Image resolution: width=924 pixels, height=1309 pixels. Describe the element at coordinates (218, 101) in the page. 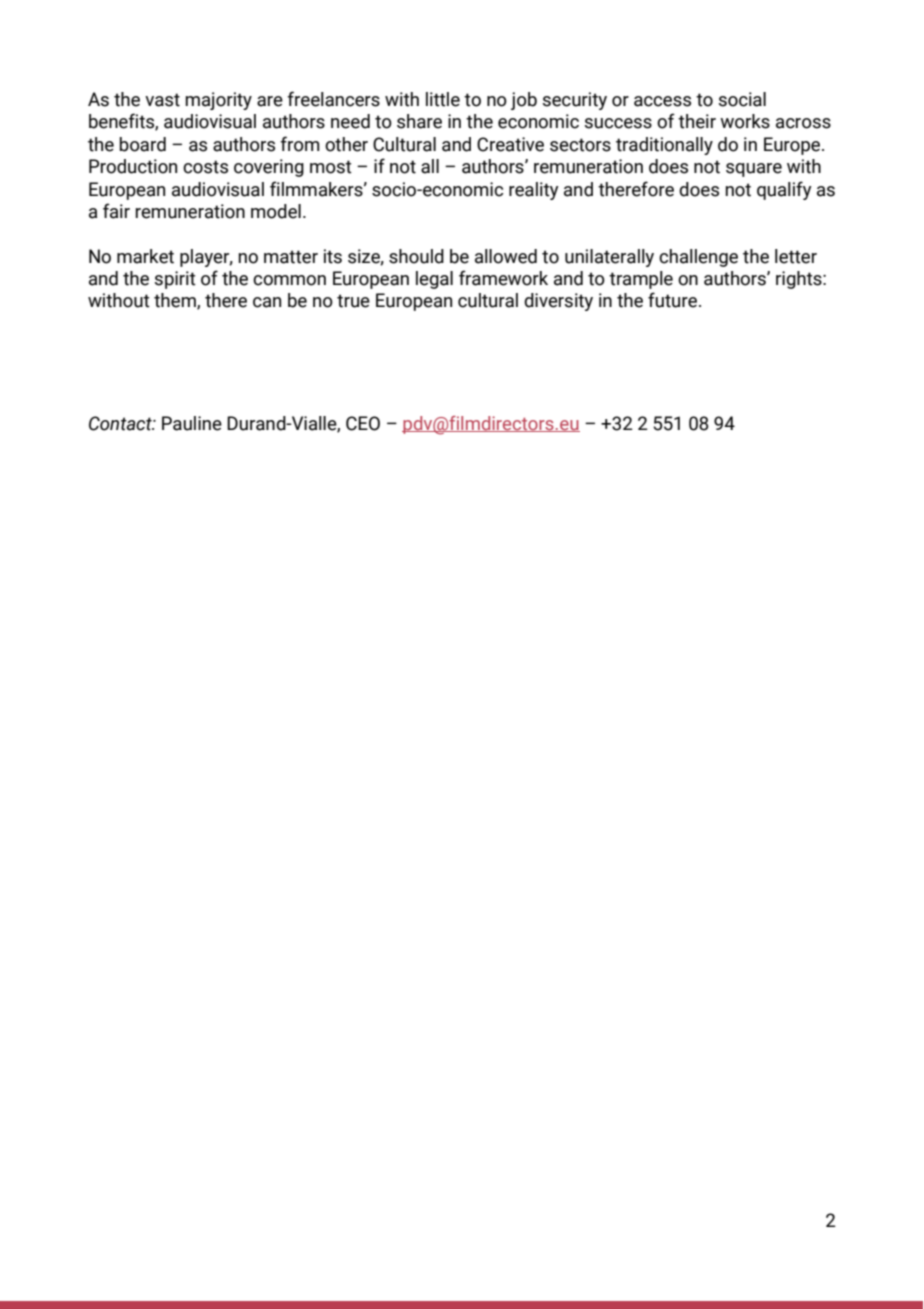

I see `majority` at that location.
